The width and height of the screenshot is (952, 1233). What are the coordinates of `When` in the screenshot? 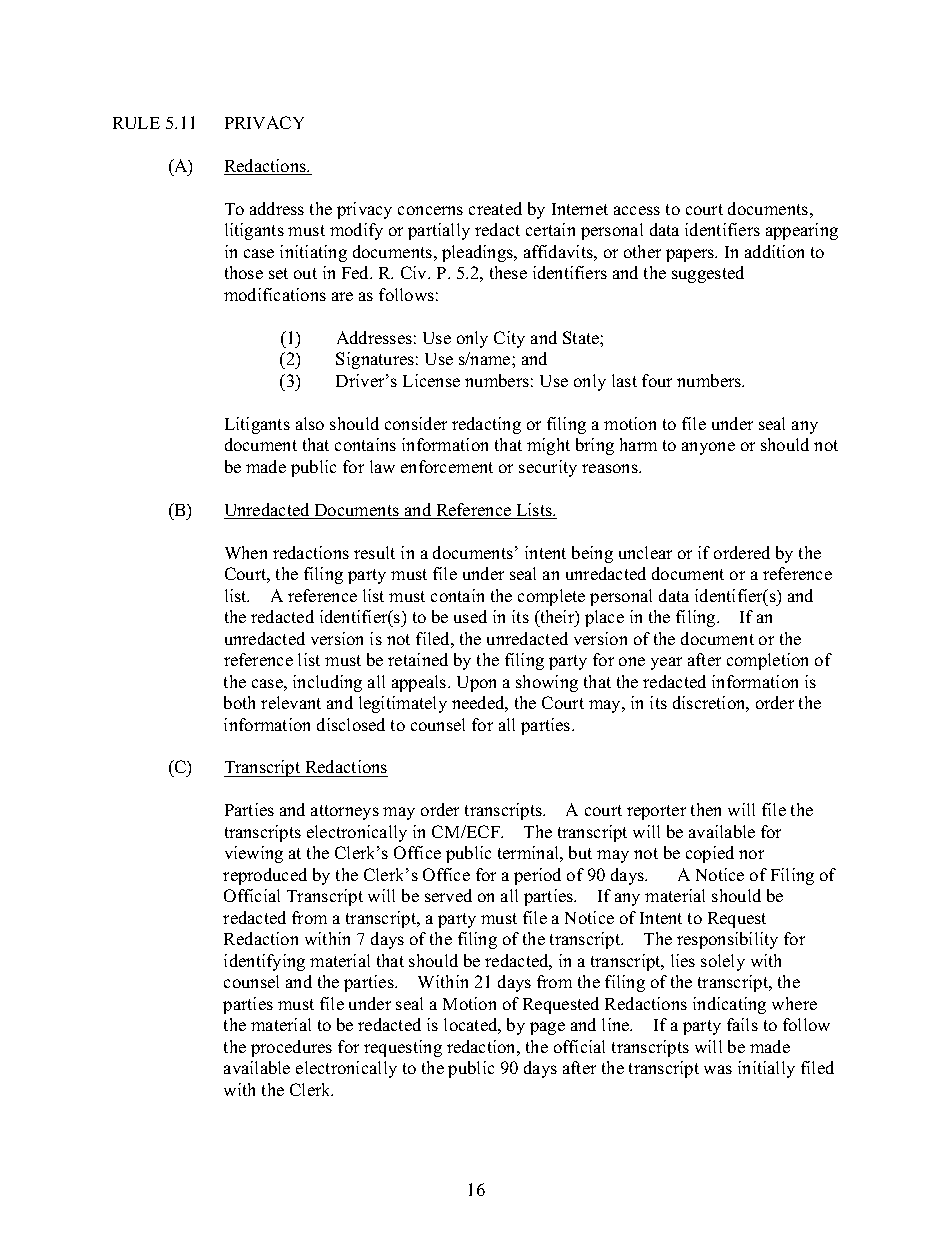 It's located at (246, 552).
